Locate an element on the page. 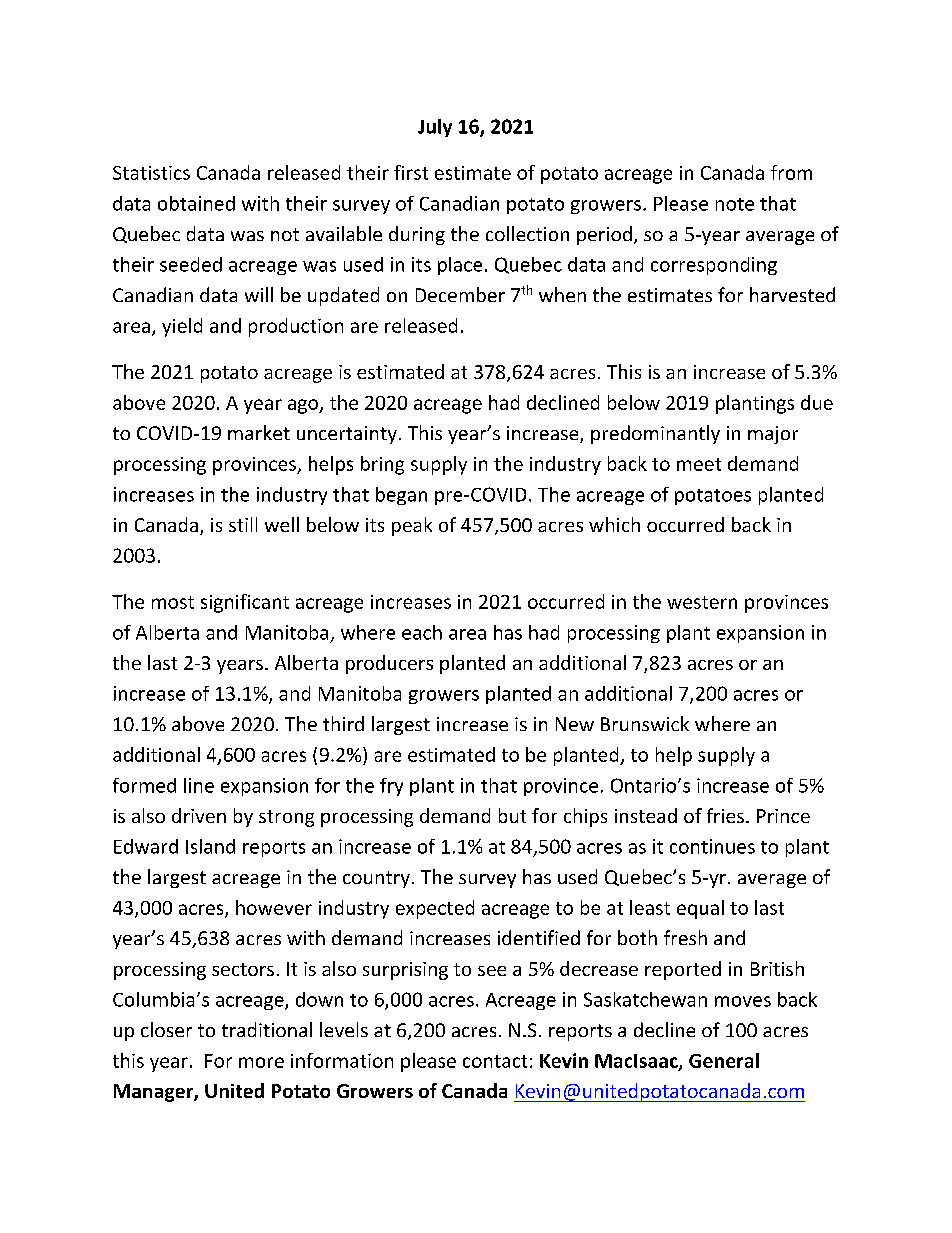 The image size is (952, 1233). western is located at coordinates (702, 602).
